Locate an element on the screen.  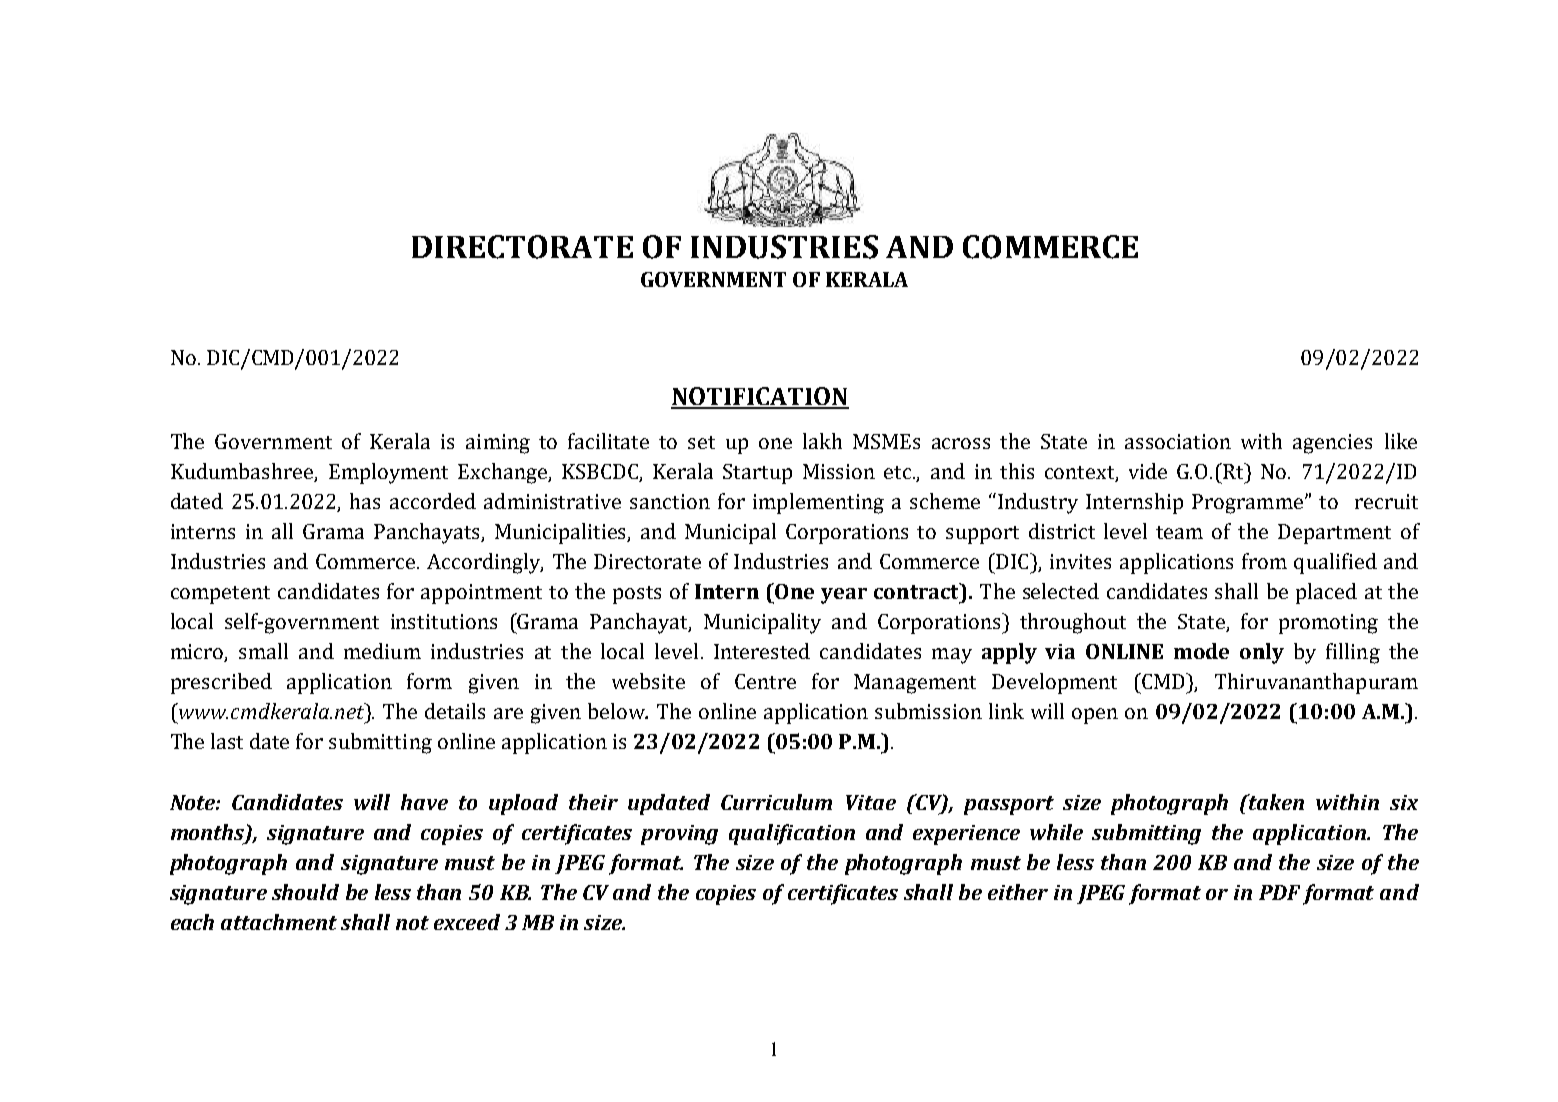
NOTIFICATION is located at coordinates (760, 397).
